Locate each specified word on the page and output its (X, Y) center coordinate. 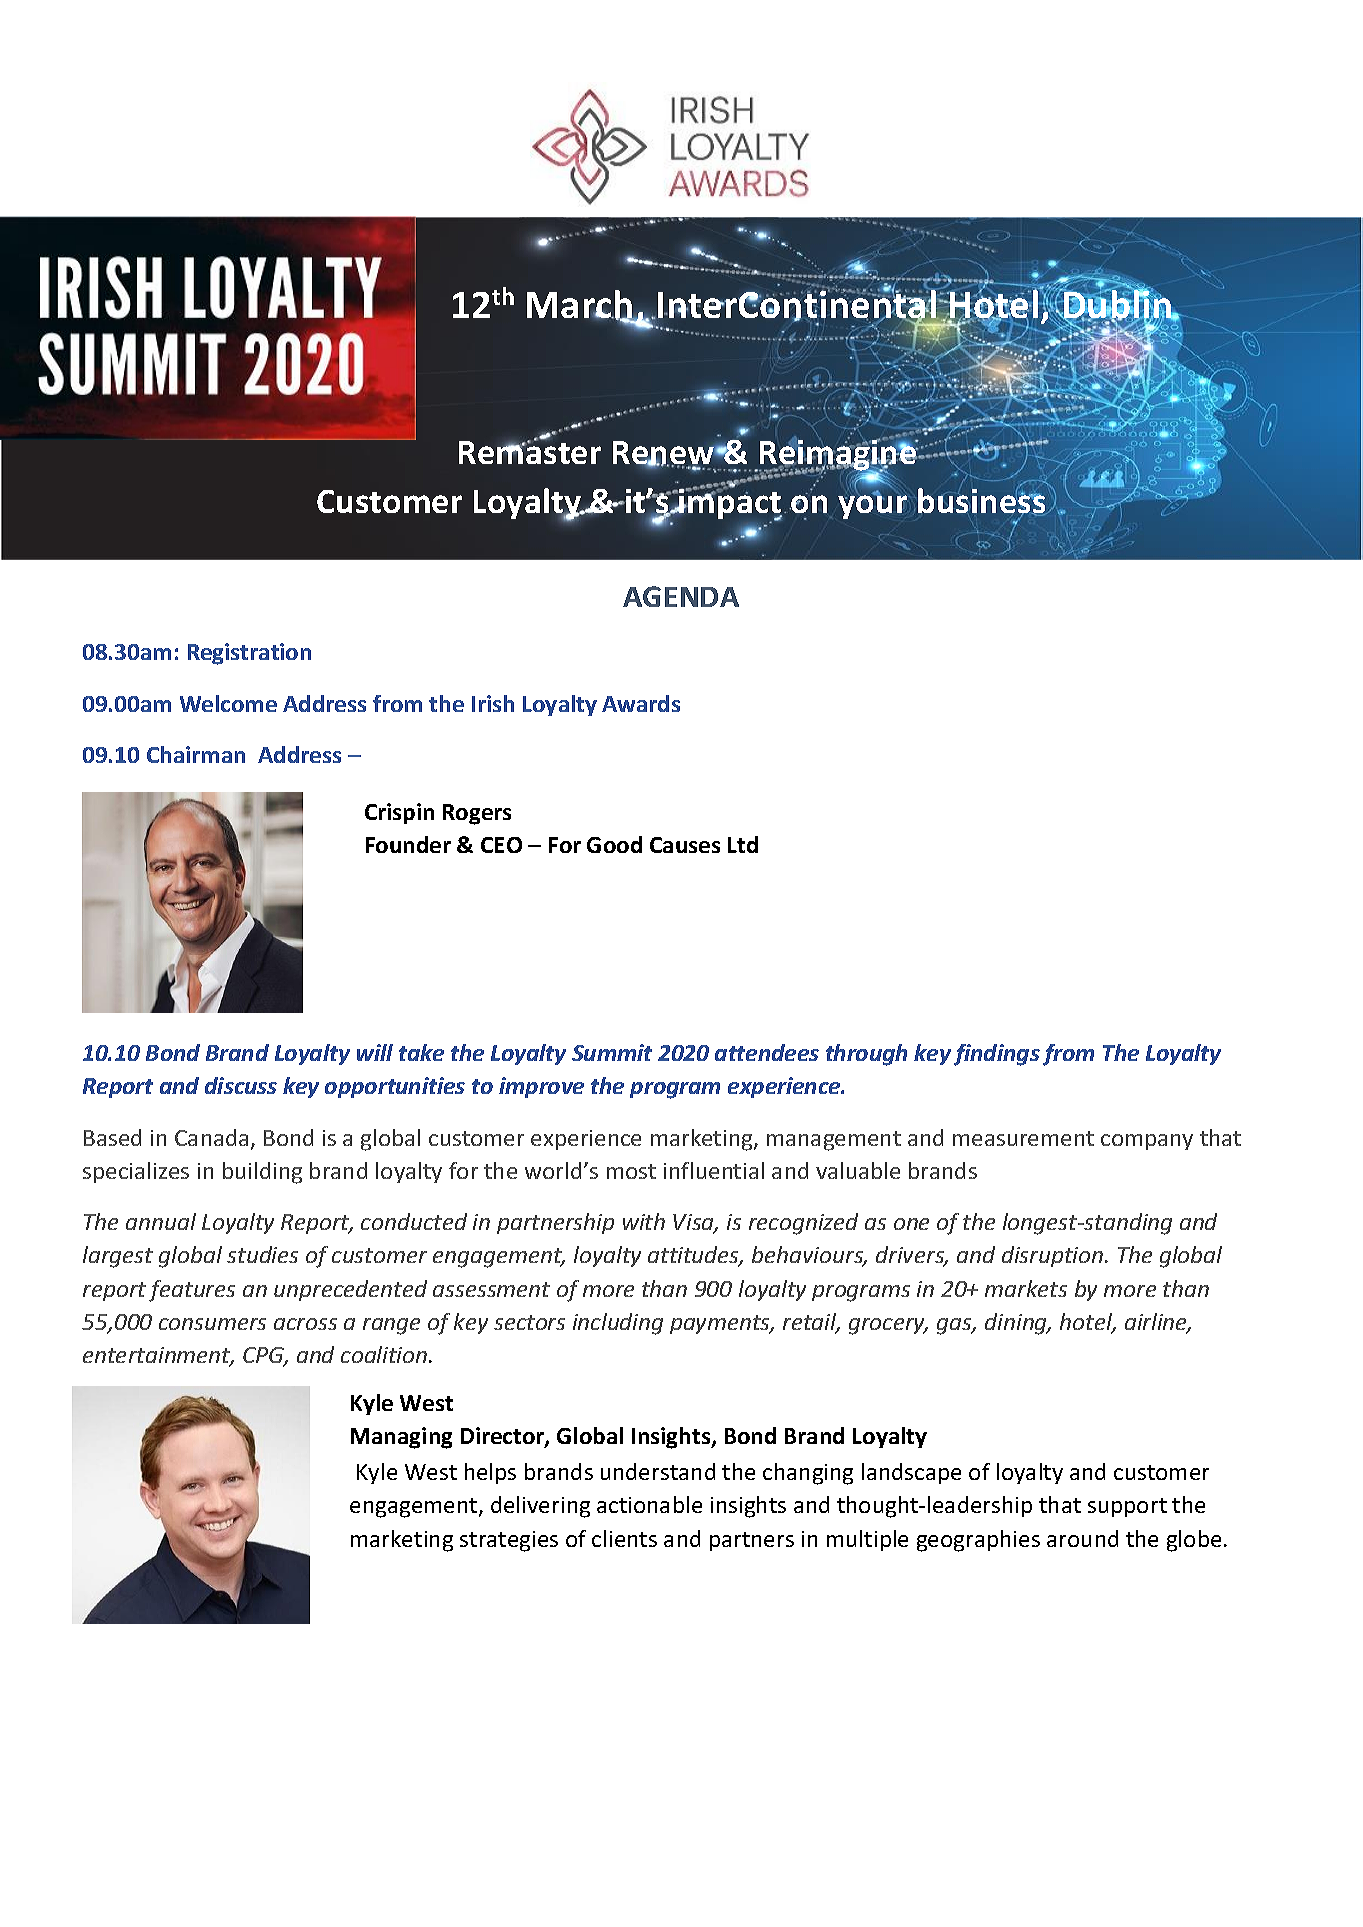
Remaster (530, 451)
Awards (641, 703)
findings (997, 1055)
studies (262, 1254)
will (375, 1052)
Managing (401, 1438)
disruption (1054, 1256)
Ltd (743, 844)
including (618, 1324)
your (874, 506)
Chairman (196, 754)
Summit (612, 1052)
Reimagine (839, 456)
